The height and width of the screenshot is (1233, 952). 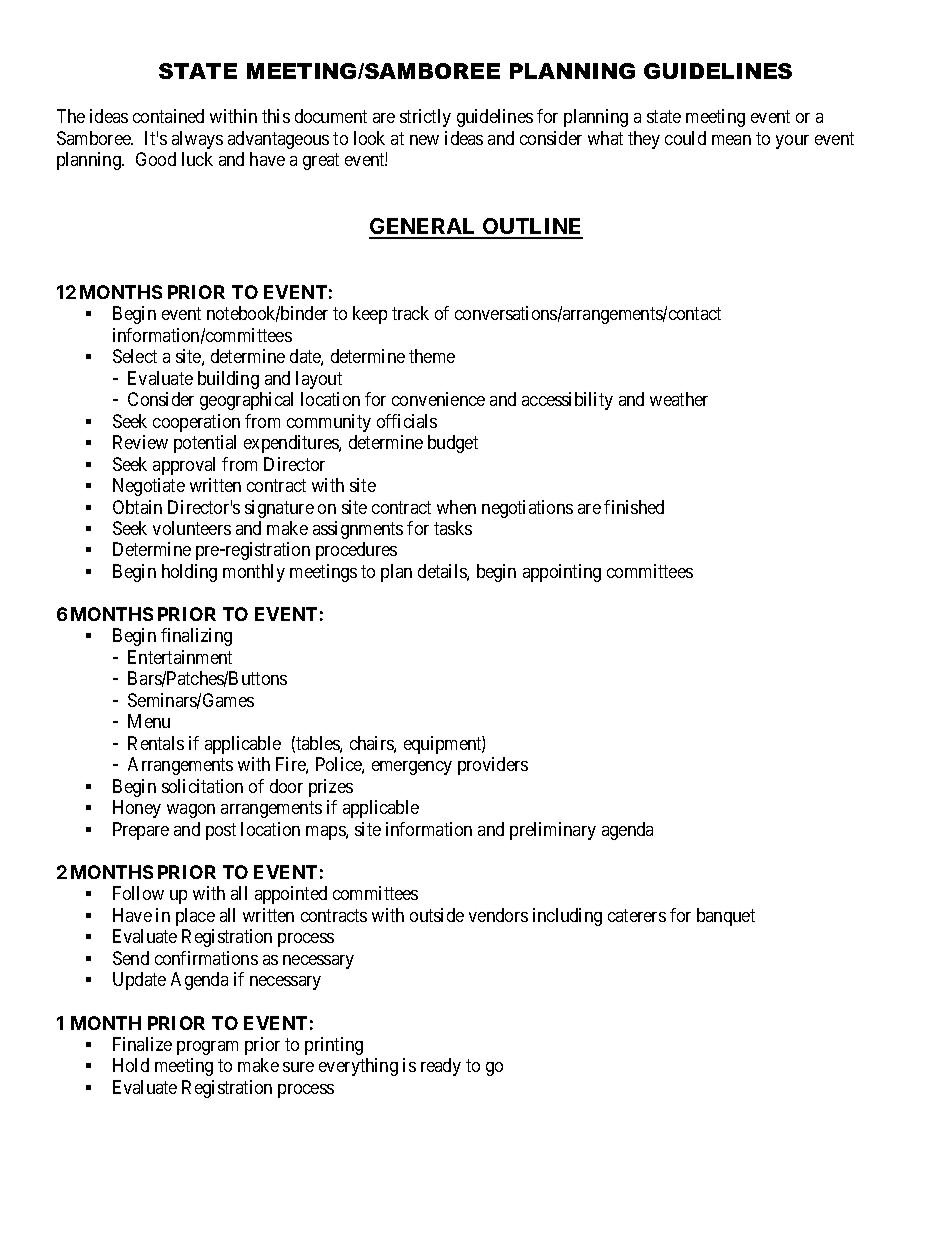 What do you see at coordinates (197, 140) in the screenshot?
I see `always` at bounding box center [197, 140].
